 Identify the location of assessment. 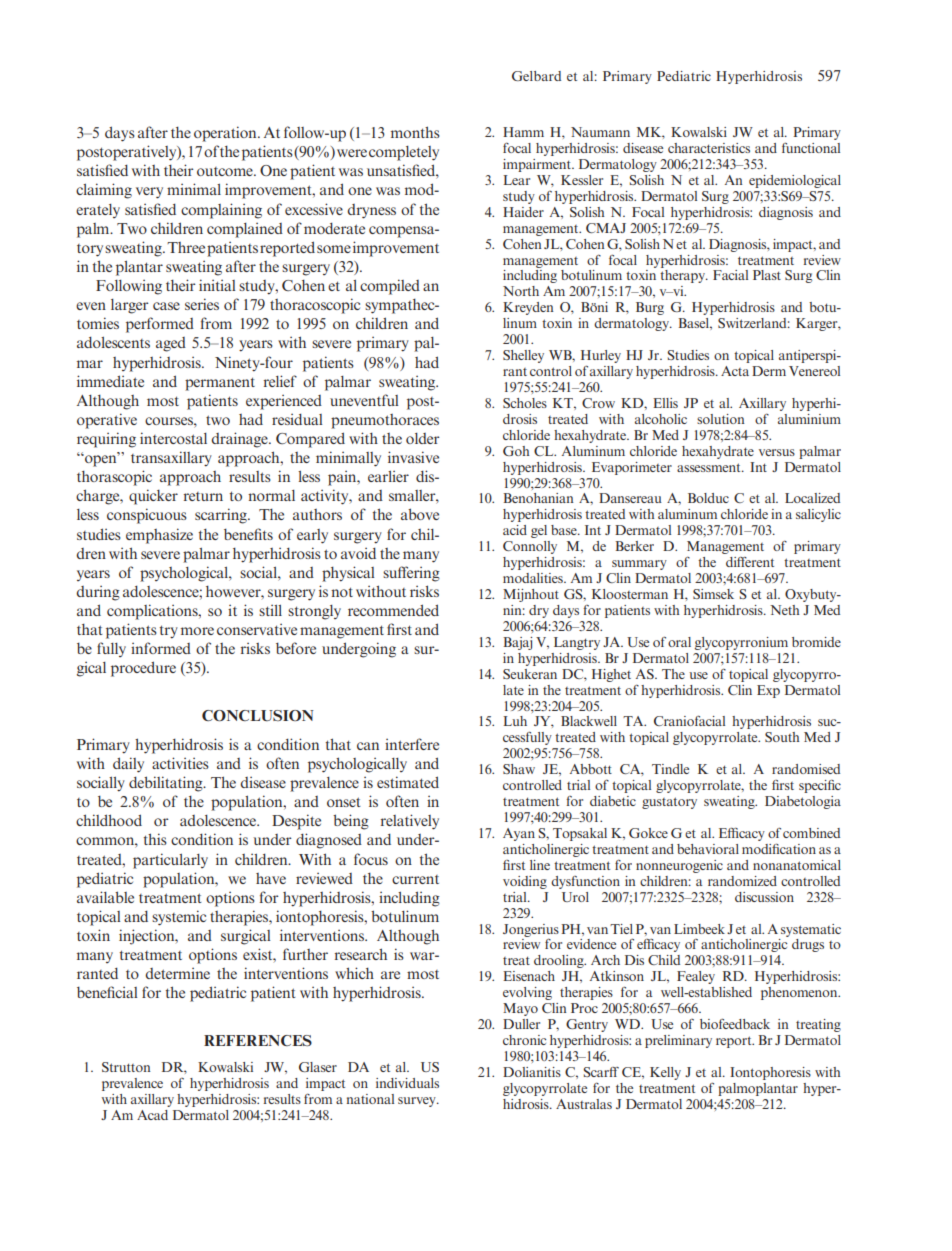
(710, 467).
